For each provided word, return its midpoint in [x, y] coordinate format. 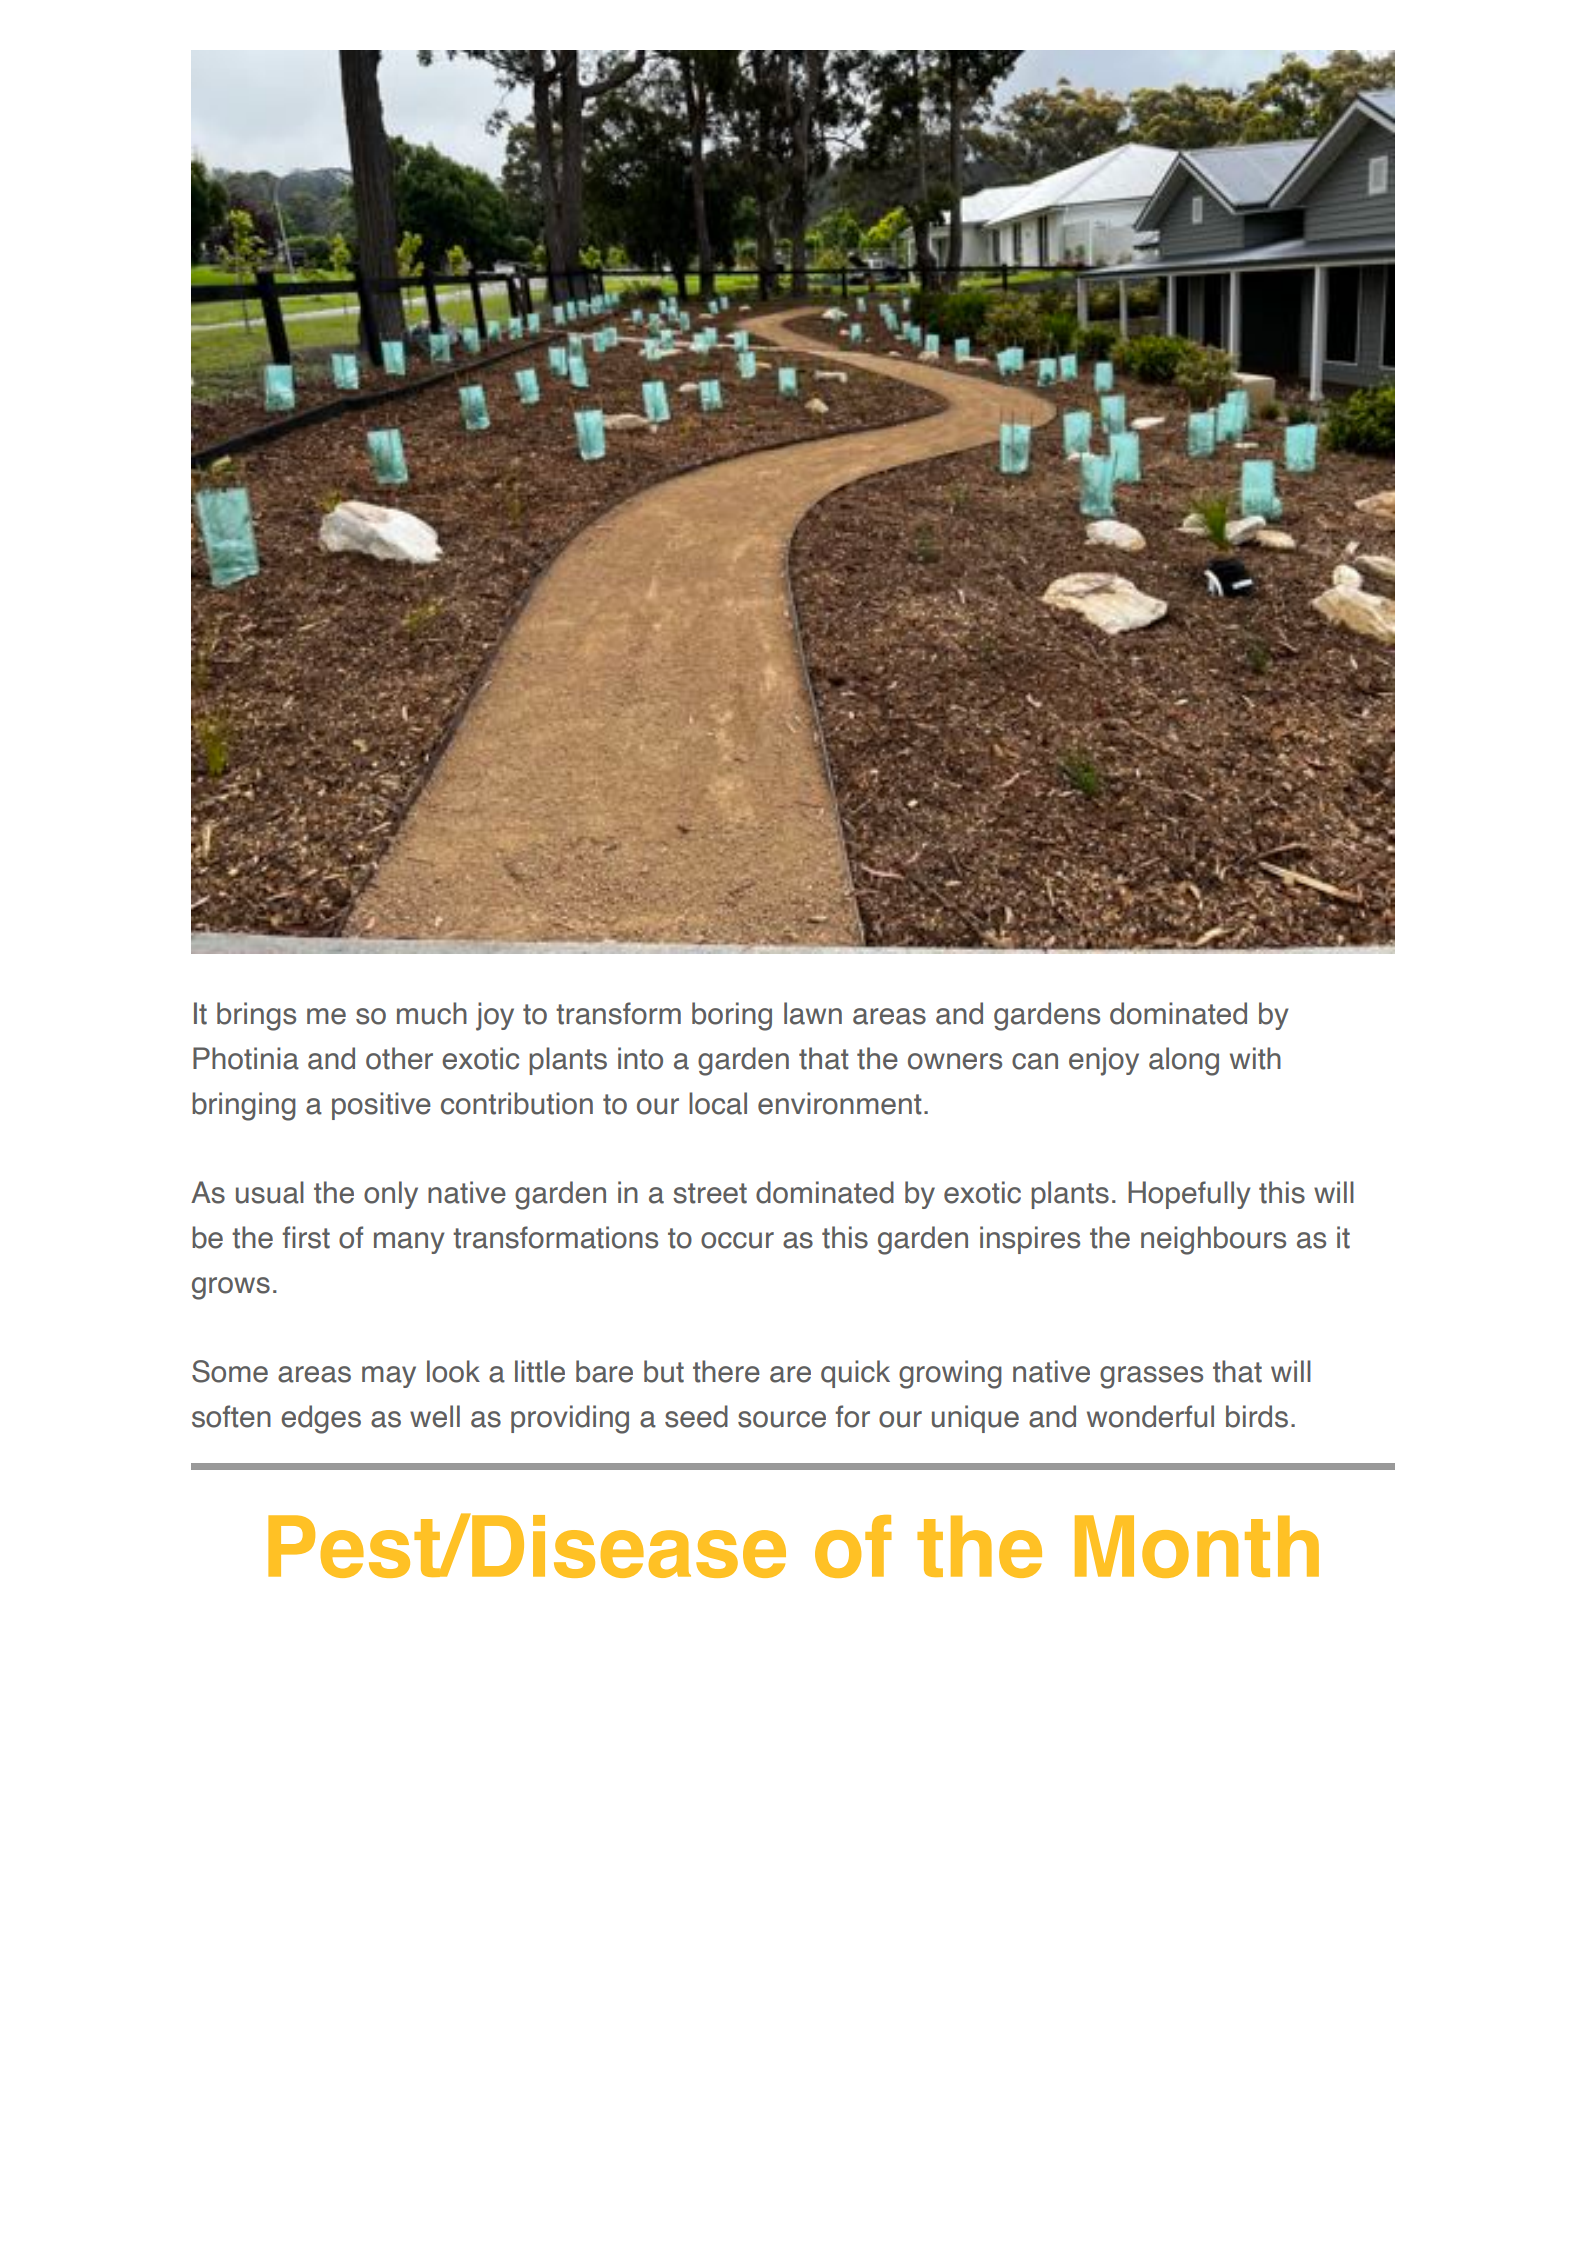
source [782, 1419]
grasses [1151, 1377]
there [726, 1371]
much [432, 1013]
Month [1197, 1546]
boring [732, 1016]
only [391, 1195]
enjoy [1104, 1061]
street [710, 1193]
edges [321, 1419]
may [389, 1377]
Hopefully [1189, 1195]
